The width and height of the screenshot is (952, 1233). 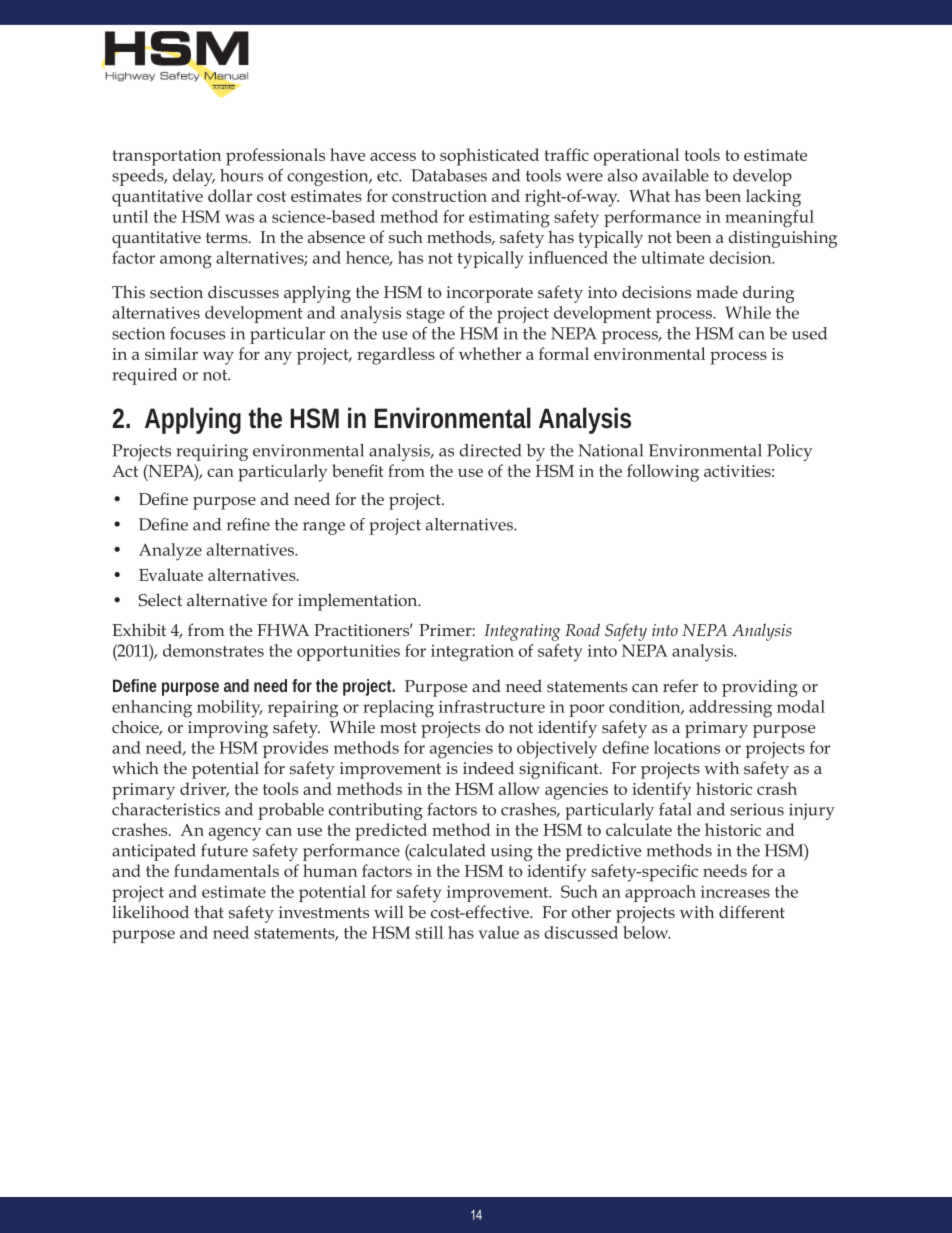 I want to click on that, so click(x=209, y=911).
